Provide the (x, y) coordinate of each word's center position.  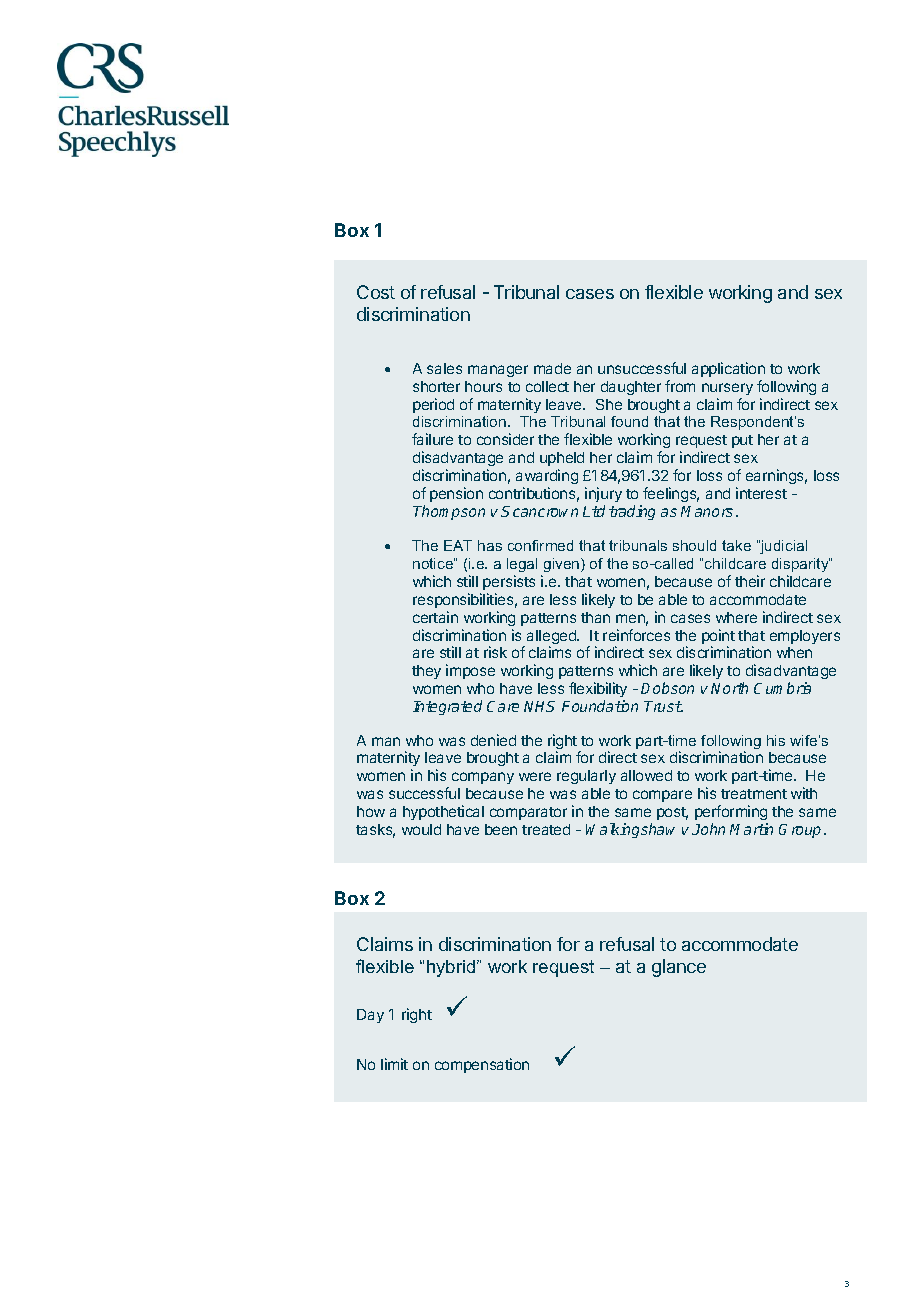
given (563, 565)
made (552, 368)
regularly (586, 777)
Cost (376, 292)
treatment (754, 794)
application (728, 369)
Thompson (449, 512)
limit (394, 1064)
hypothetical (443, 812)
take (736, 545)
